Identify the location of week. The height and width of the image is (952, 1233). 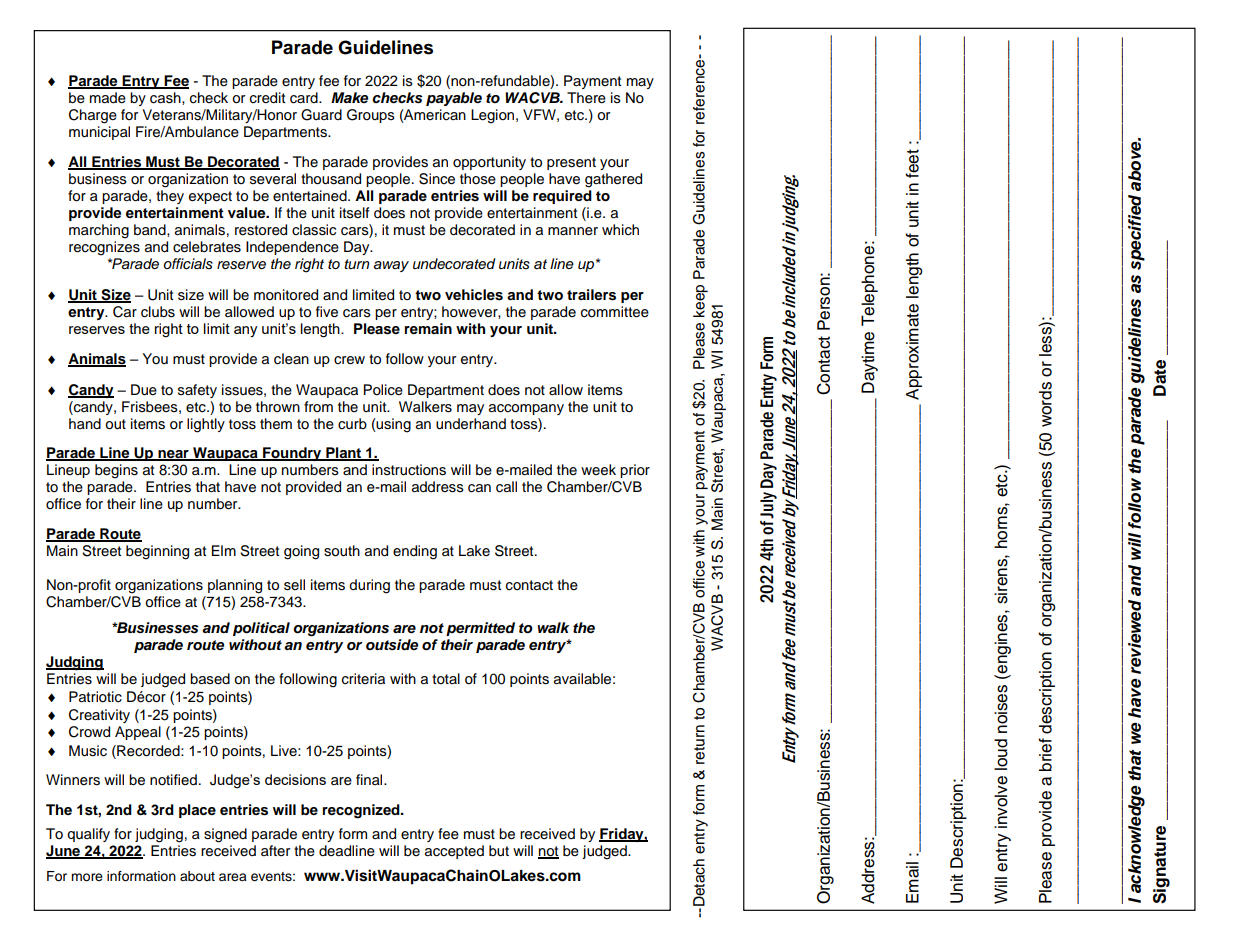
(598, 470).
